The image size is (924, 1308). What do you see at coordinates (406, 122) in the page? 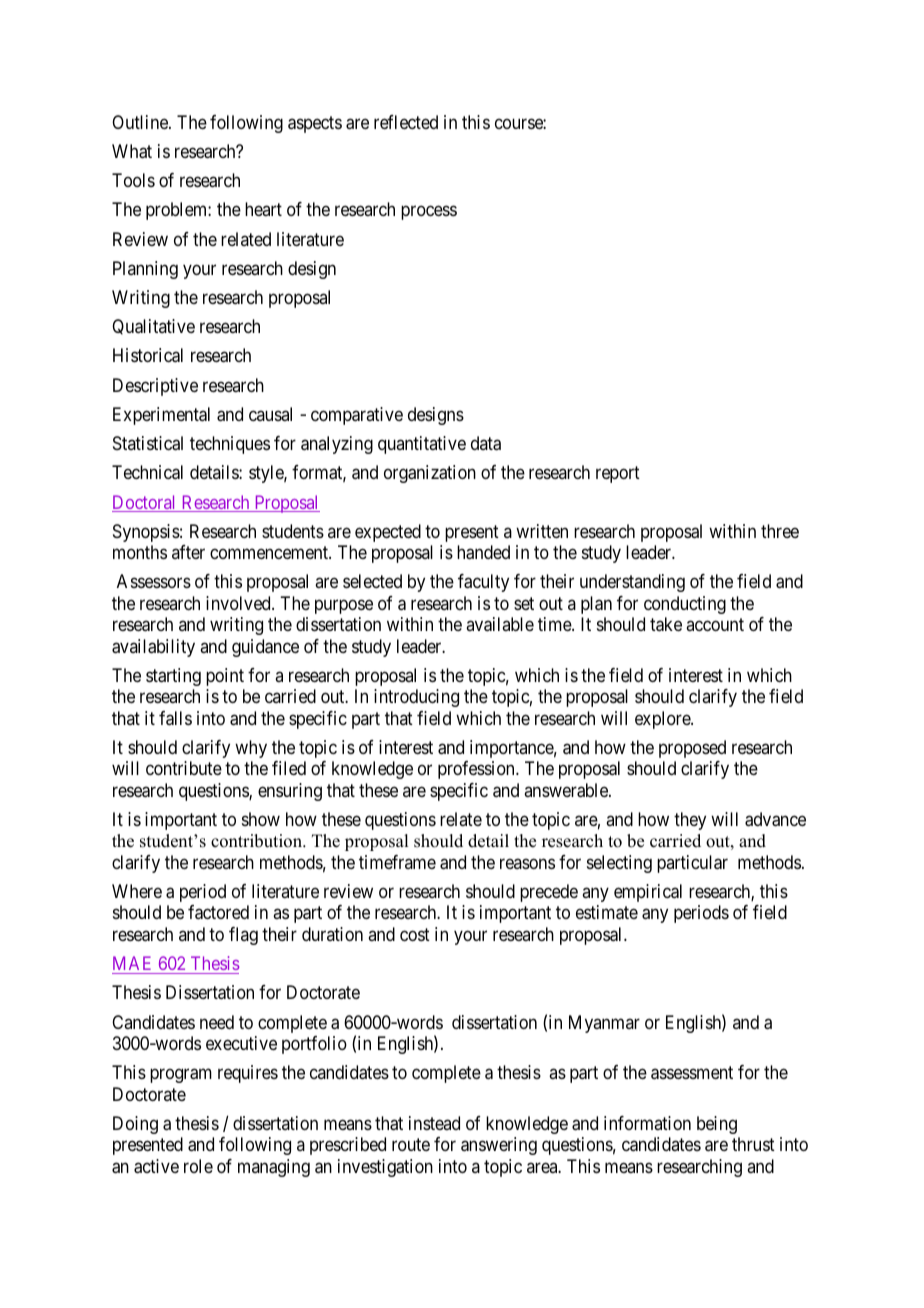
I see `reflected` at bounding box center [406, 122].
